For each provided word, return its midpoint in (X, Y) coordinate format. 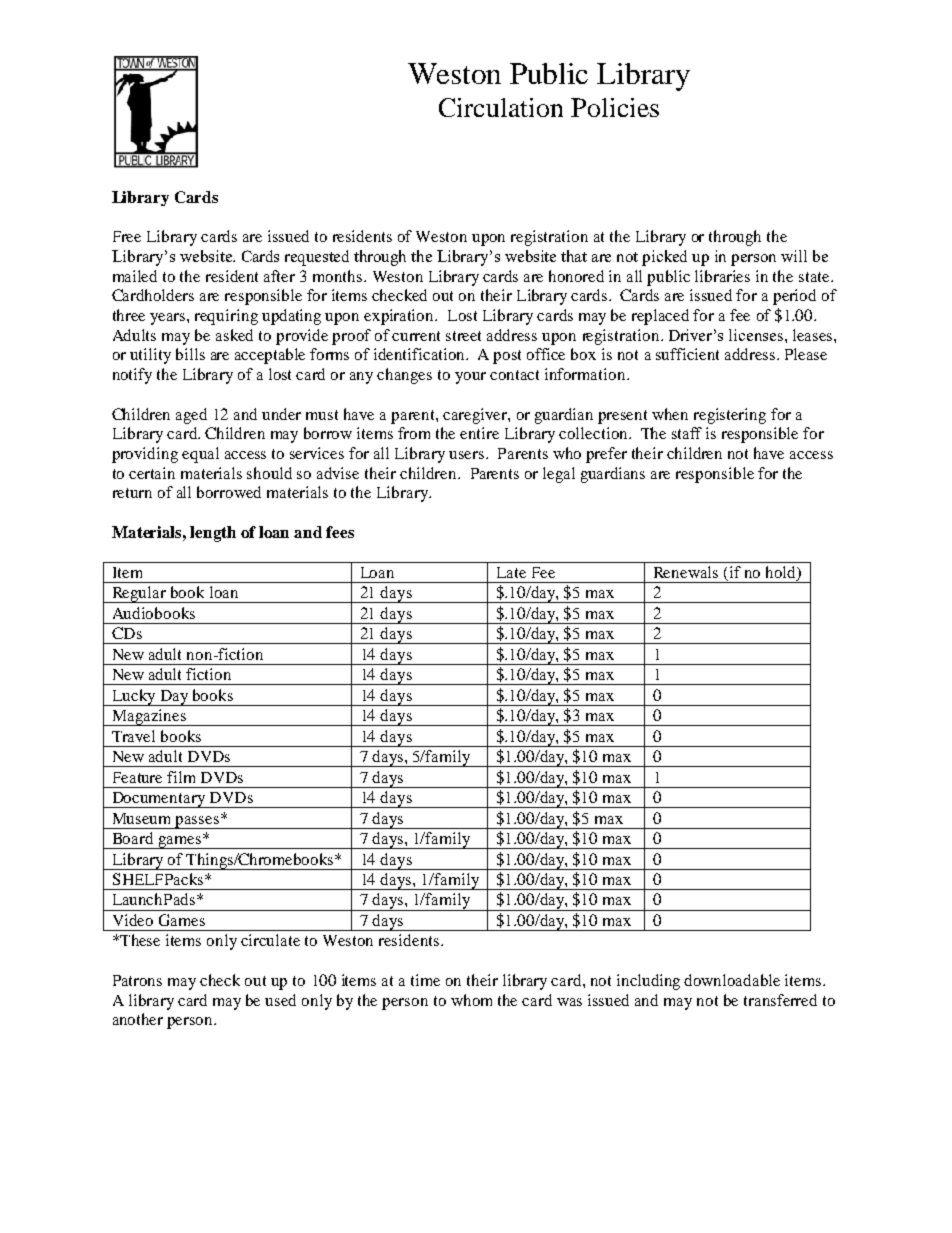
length (213, 534)
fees (340, 532)
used (280, 1000)
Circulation (501, 107)
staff (687, 433)
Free (127, 236)
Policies (615, 107)
